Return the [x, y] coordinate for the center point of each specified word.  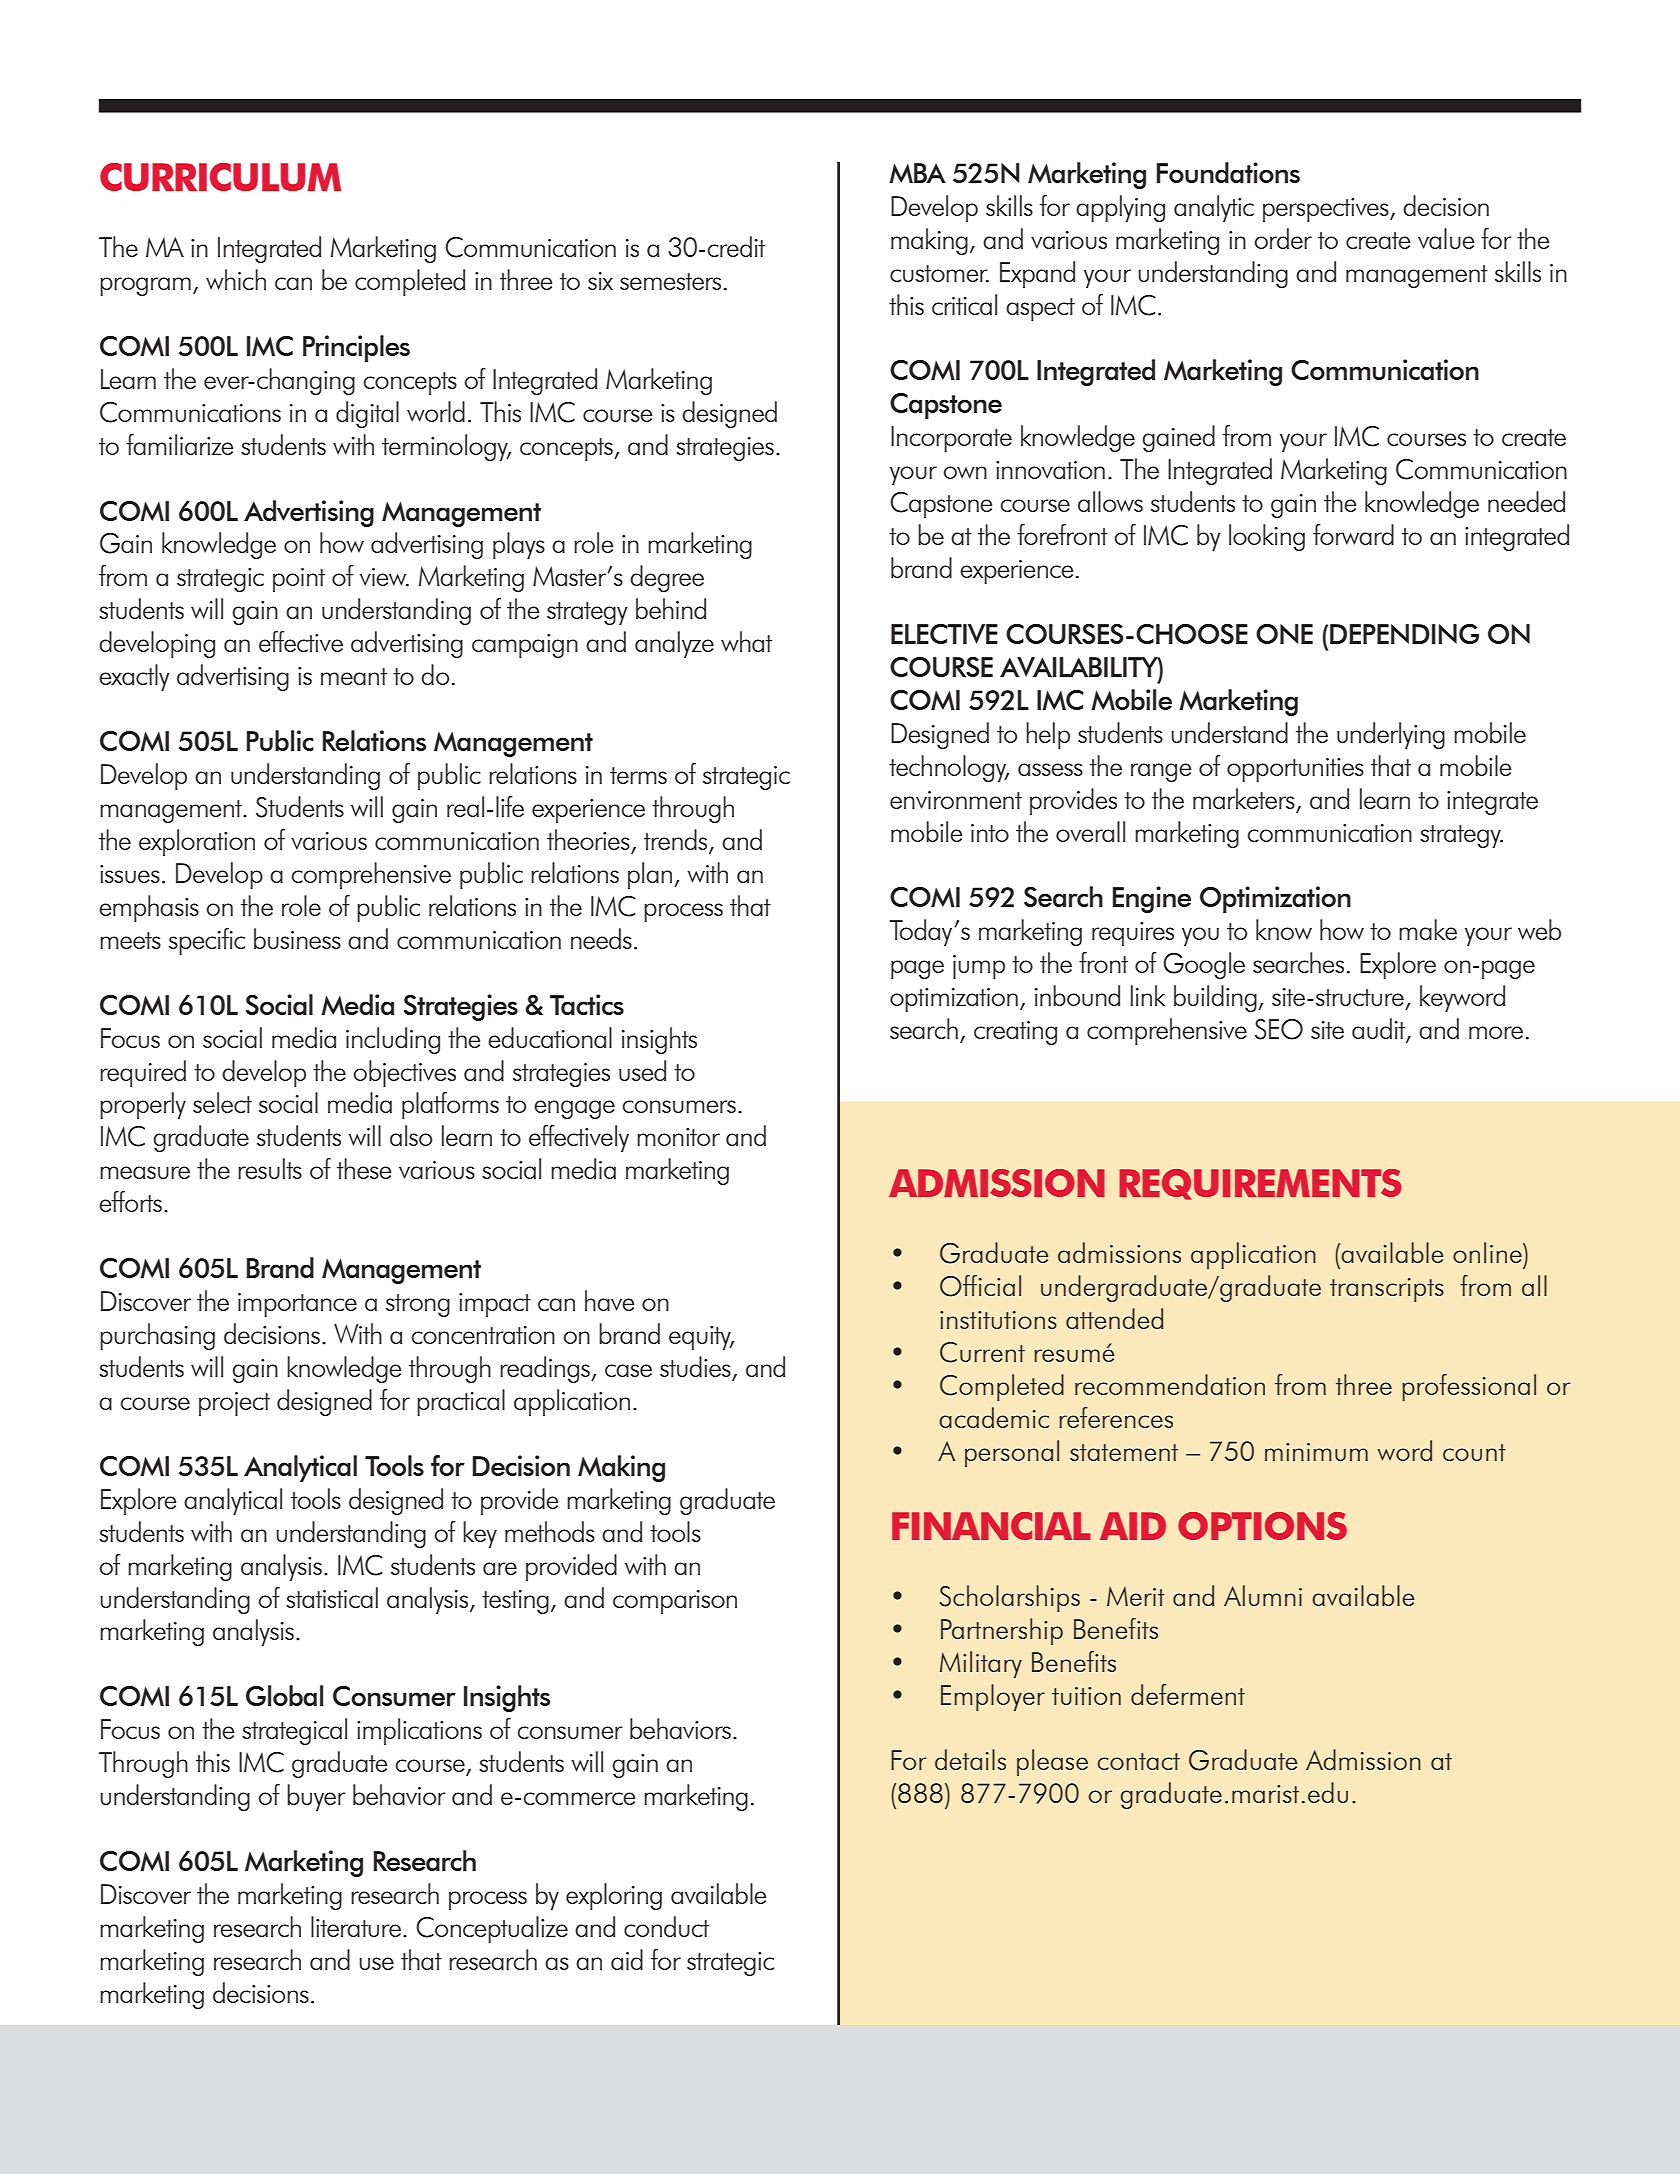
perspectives [1327, 210]
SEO [1279, 1029]
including [393, 1040]
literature [356, 1926]
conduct [666, 1926]
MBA [917, 173]
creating [1015, 1033]
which [236, 279]
